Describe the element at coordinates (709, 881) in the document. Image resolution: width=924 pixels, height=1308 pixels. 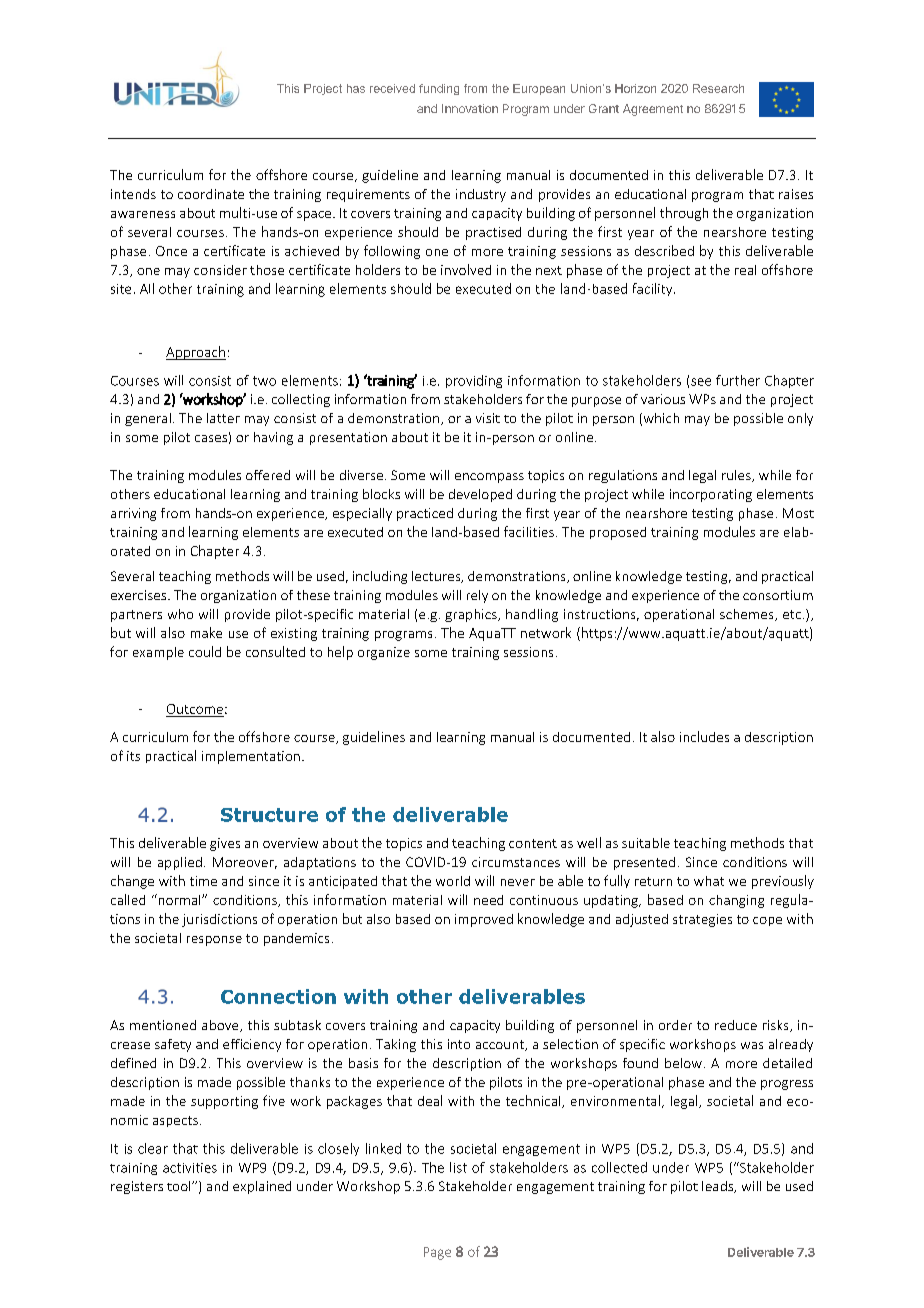
I see `what` at that location.
